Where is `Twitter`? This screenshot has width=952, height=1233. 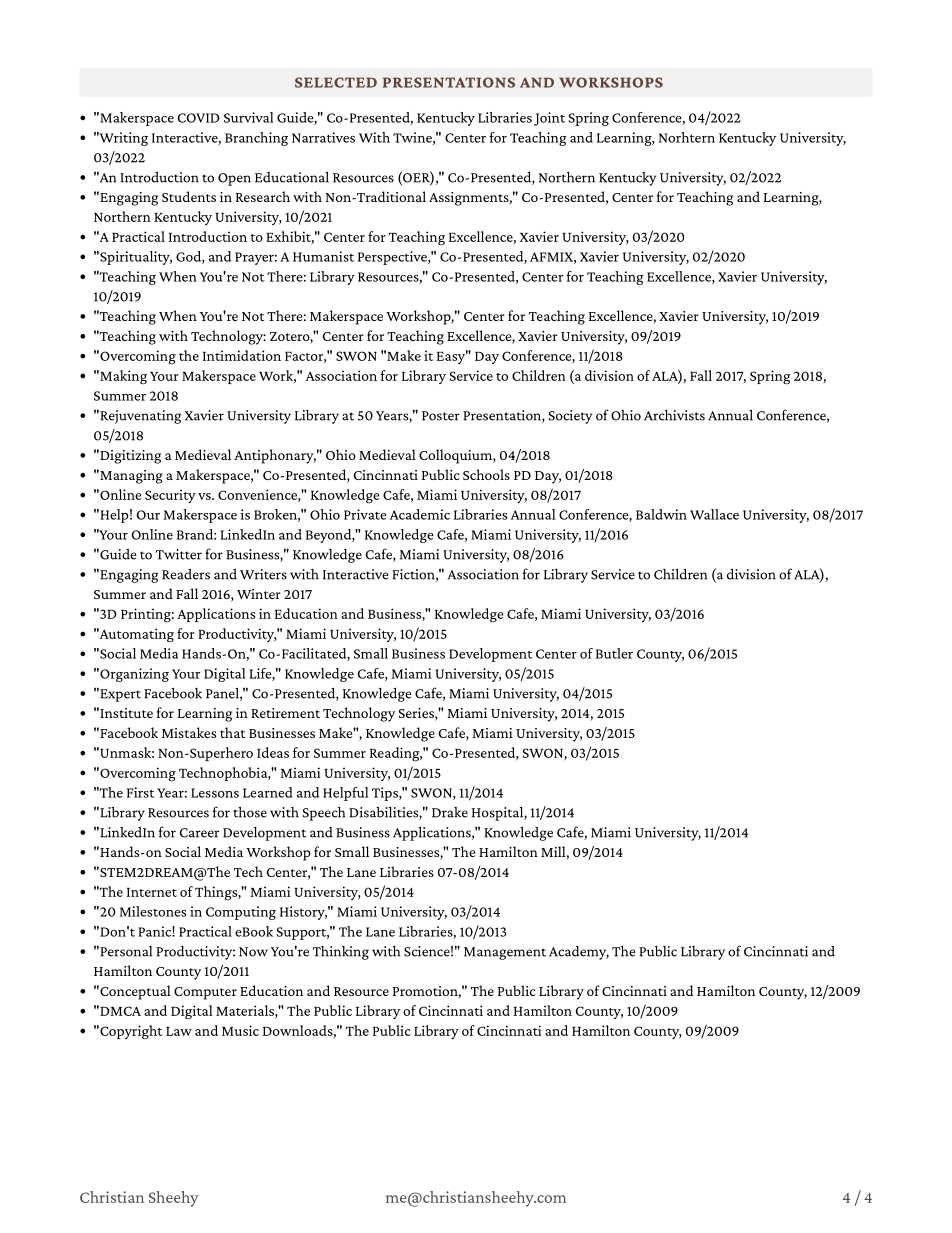
Twitter is located at coordinates (179, 554).
